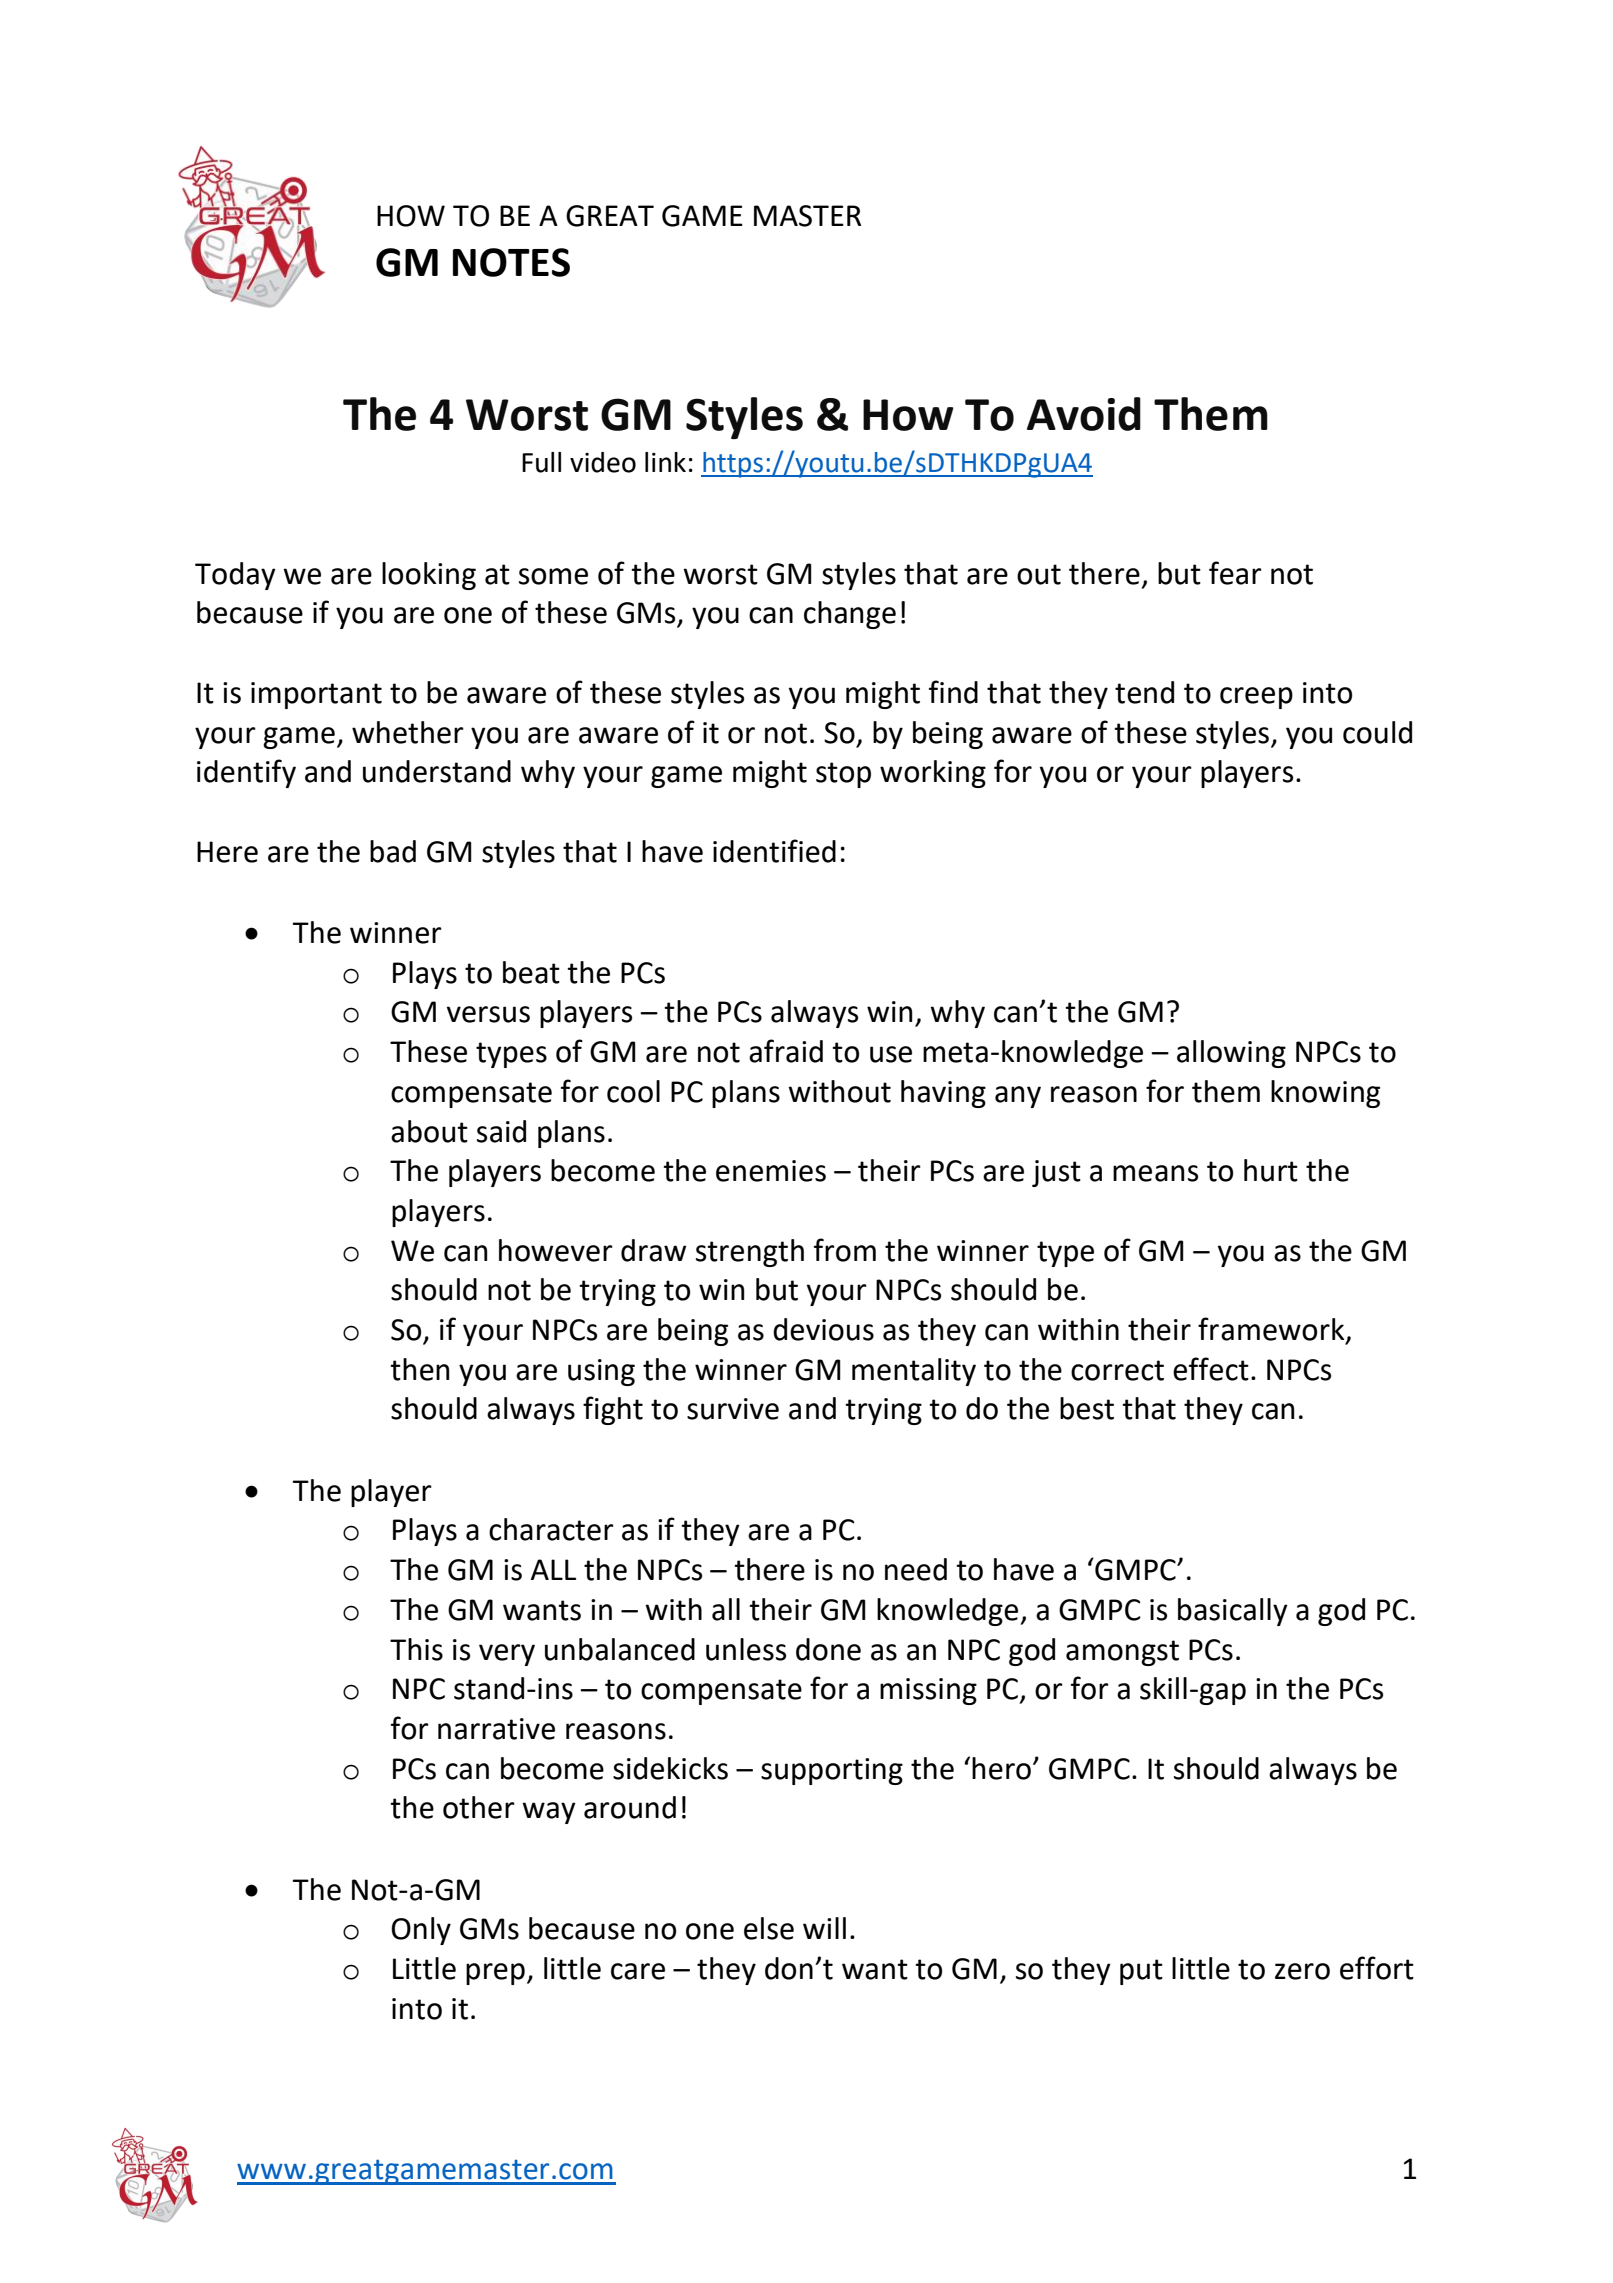 The image size is (1613, 2283). Describe the element at coordinates (408, 732) in the screenshot. I see `whether` at that location.
